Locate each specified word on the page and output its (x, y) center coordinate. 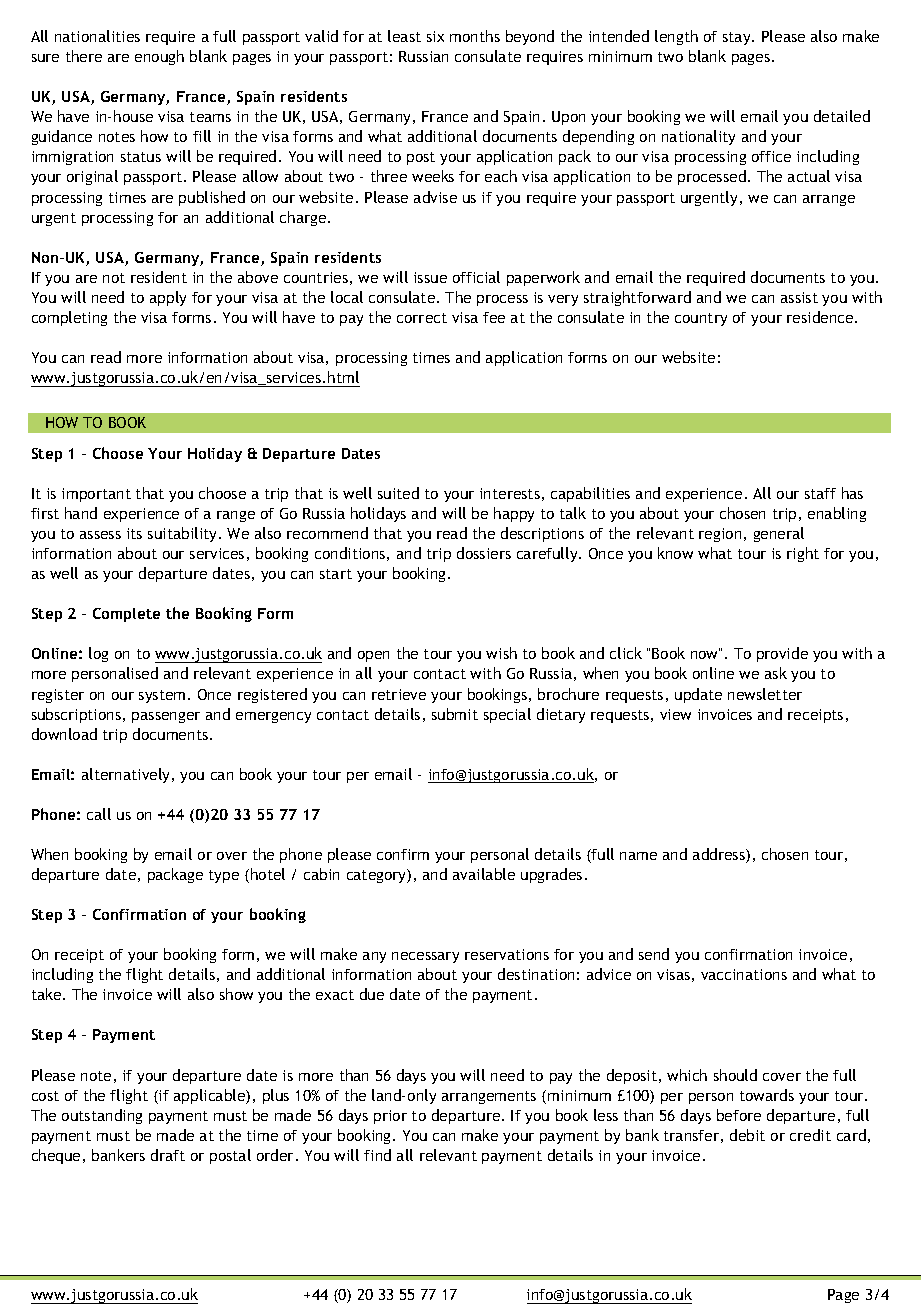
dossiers (484, 553)
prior (390, 1117)
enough (159, 57)
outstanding (102, 1116)
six (435, 36)
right (803, 554)
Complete (126, 615)
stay (738, 38)
